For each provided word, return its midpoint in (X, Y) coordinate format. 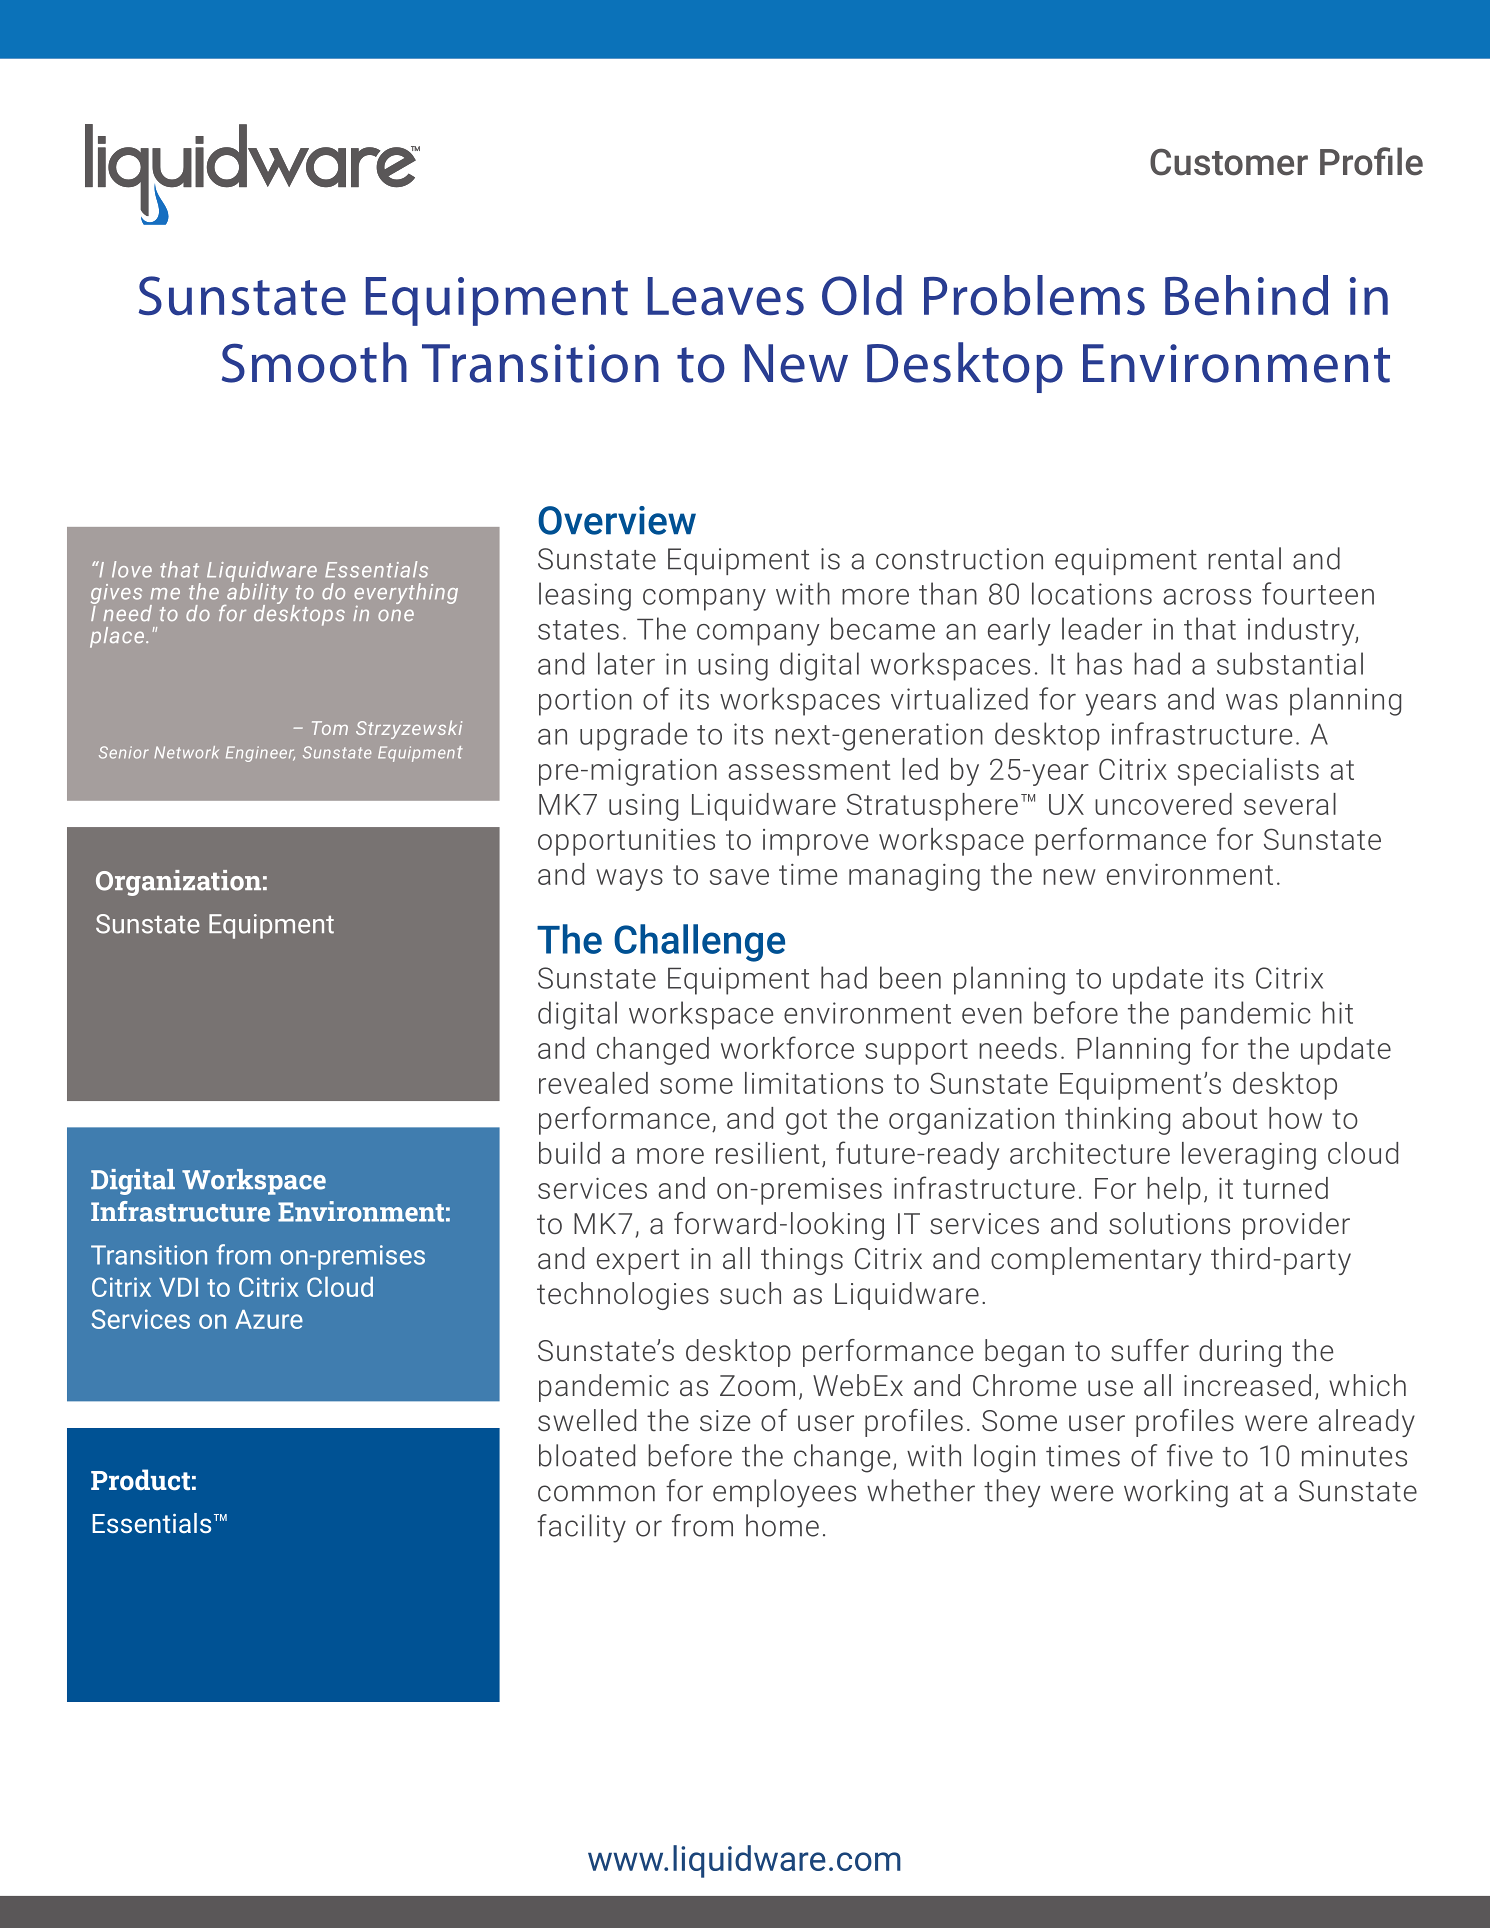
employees (784, 1493)
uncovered (1163, 804)
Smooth (314, 362)
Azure (269, 1319)
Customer (1229, 162)
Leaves (726, 296)
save (739, 877)
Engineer (260, 754)
